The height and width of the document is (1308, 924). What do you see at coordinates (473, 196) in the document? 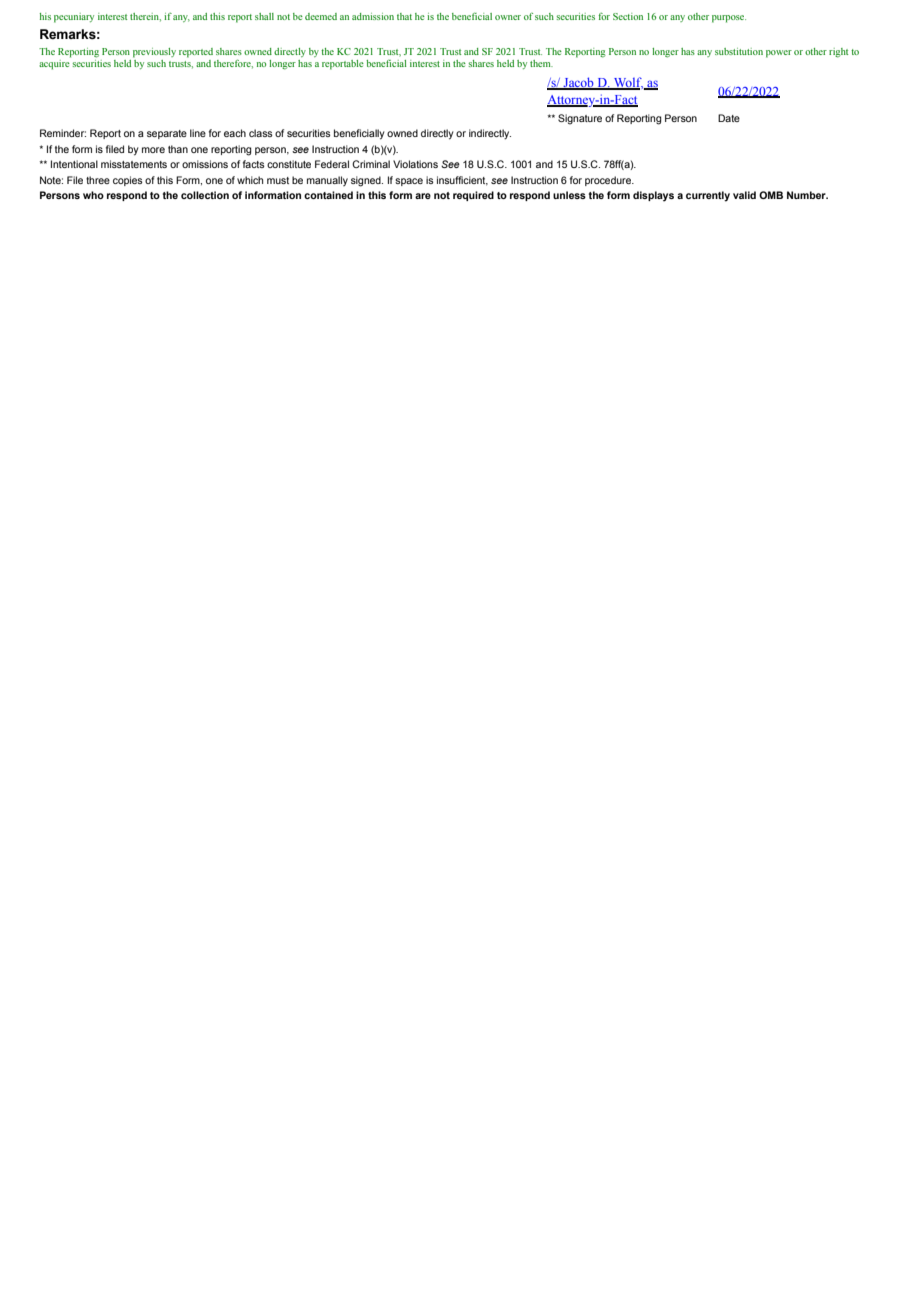
I see `required` at bounding box center [473, 196].
